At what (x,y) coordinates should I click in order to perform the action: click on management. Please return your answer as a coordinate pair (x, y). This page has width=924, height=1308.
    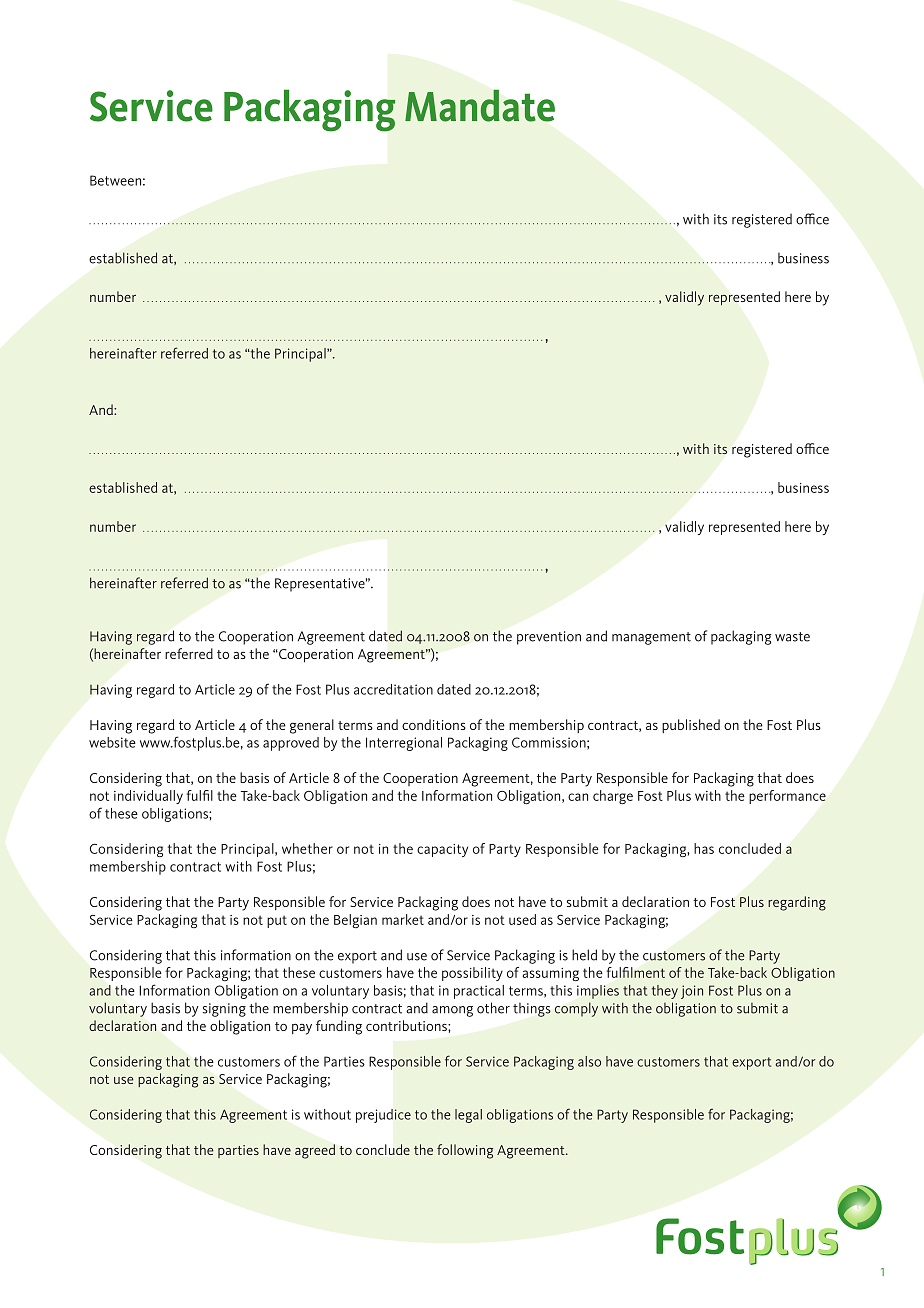
    Looking at the image, I should click on (651, 638).
